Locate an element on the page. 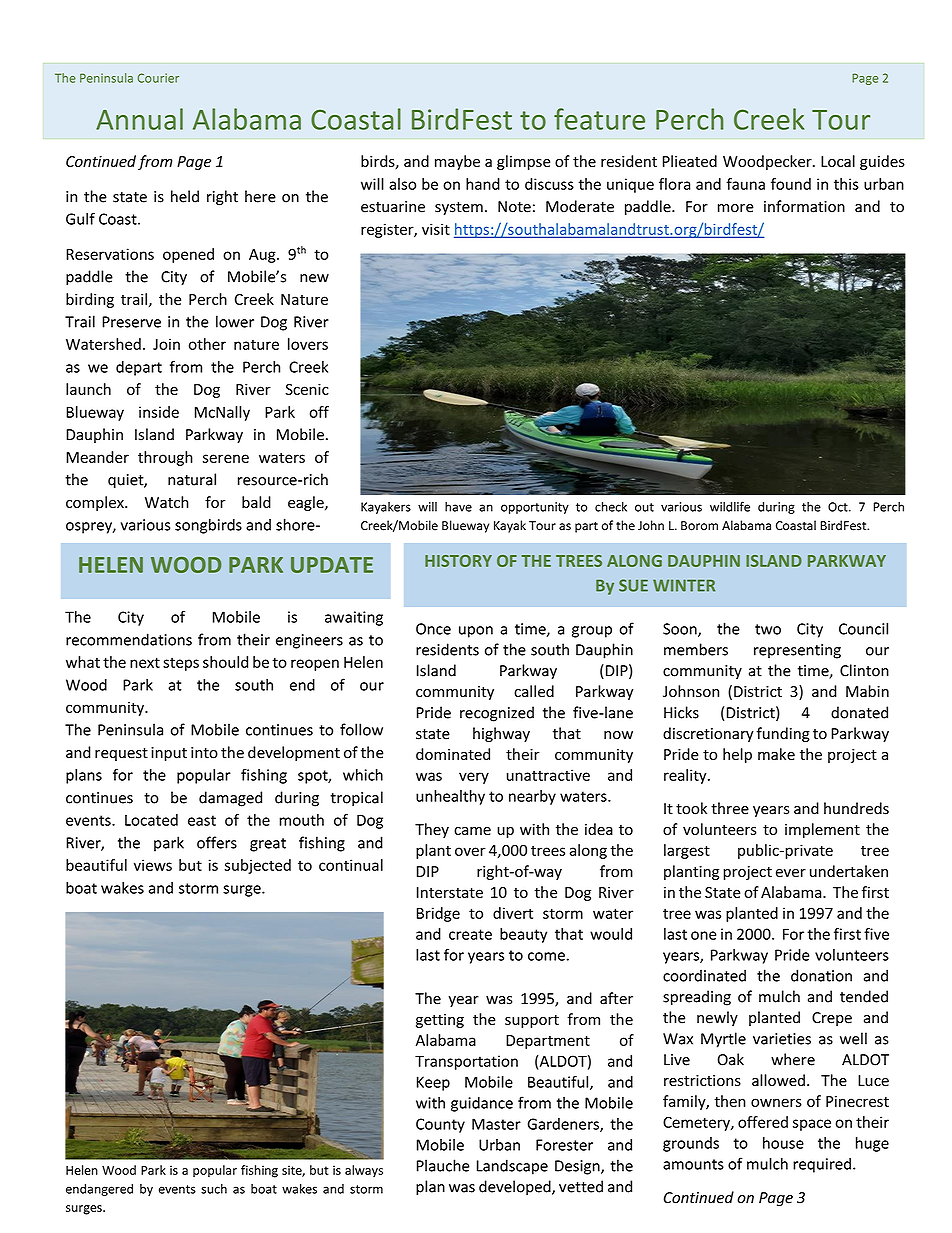  Landscape is located at coordinates (512, 1167).
